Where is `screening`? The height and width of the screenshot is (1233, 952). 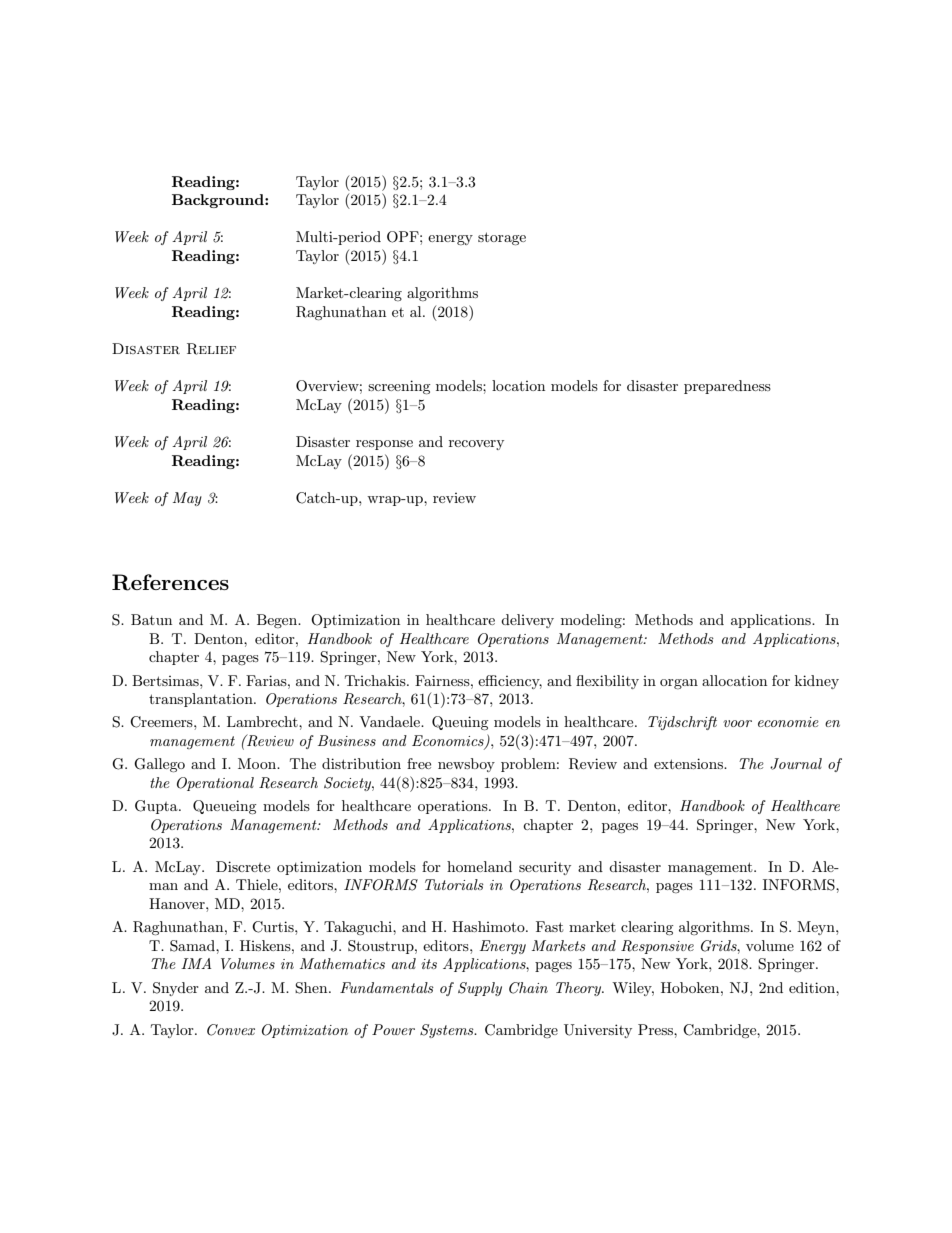
screening is located at coordinates (399, 387).
